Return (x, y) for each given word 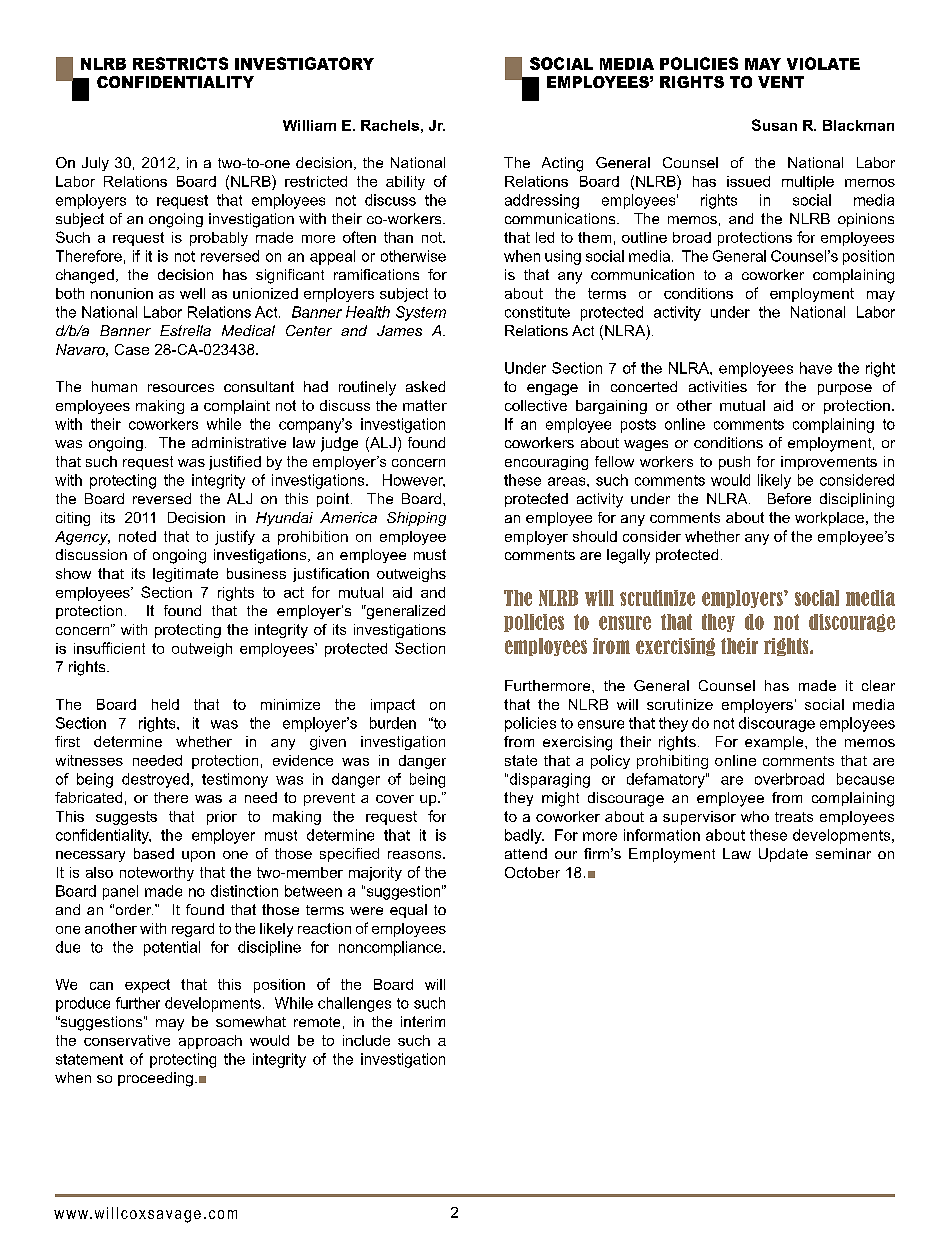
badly (524, 836)
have (816, 368)
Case (132, 349)
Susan (774, 125)
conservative (127, 1040)
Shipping (416, 519)
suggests (126, 818)
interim (423, 1021)
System (421, 313)
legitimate (185, 575)
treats (794, 817)
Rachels (390, 125)
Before (789, 498)
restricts (180, 63)
